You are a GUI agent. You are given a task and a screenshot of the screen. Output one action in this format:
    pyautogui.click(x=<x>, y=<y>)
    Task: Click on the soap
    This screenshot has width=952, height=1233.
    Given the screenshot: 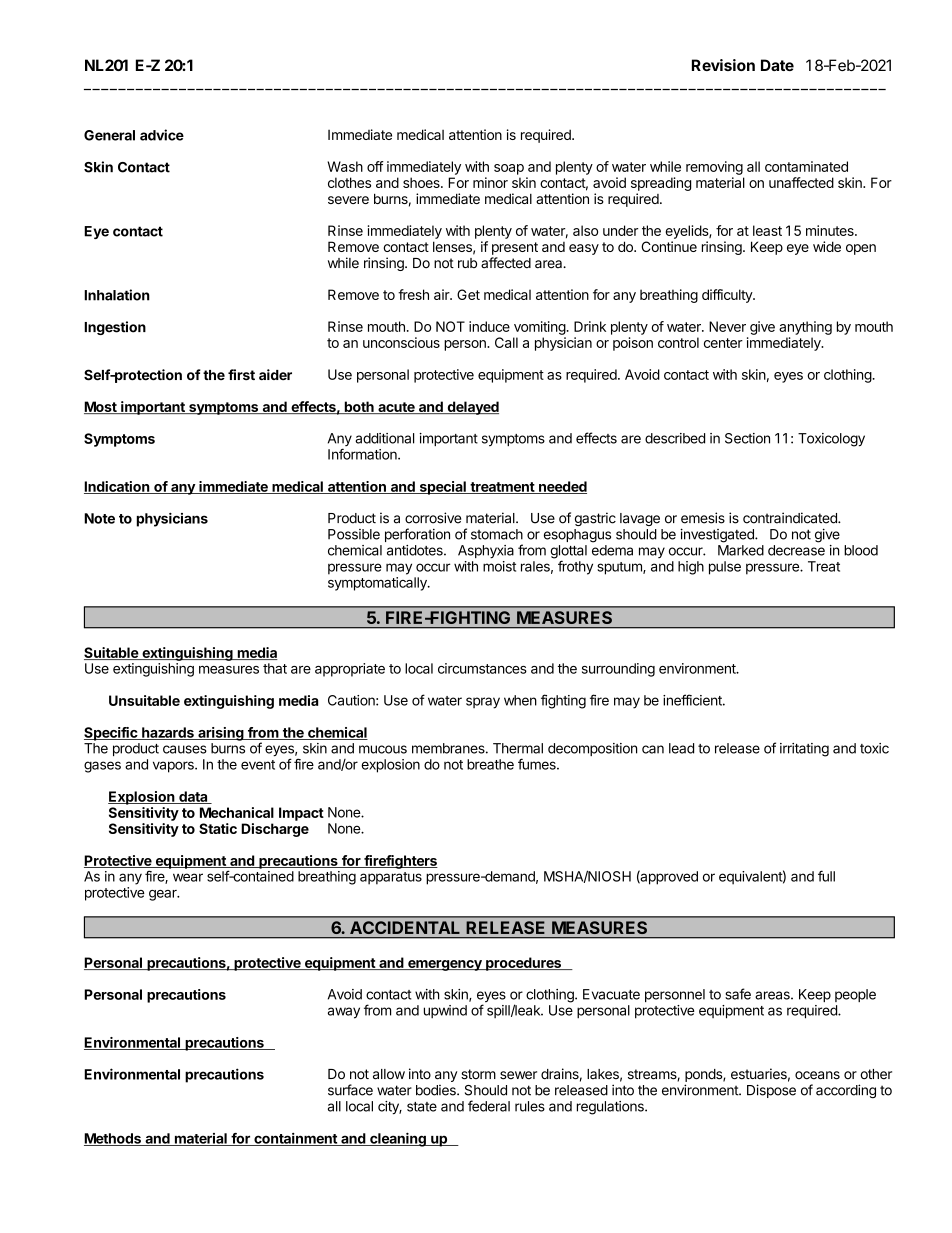 What is the action you would take?
    pyautogui.click(x=509, y=169)
